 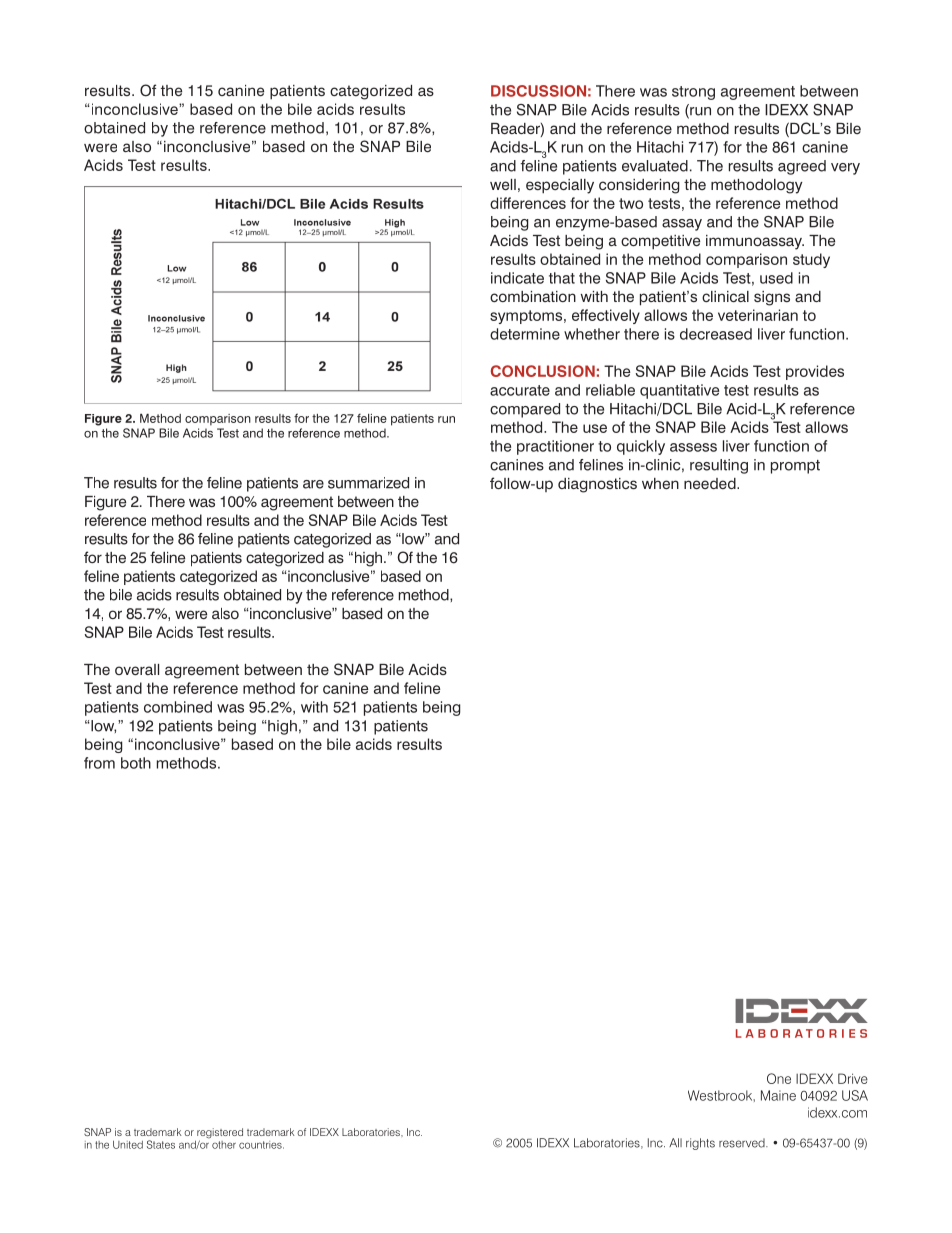 I want to click on provides, so click(x=815, y=372).
